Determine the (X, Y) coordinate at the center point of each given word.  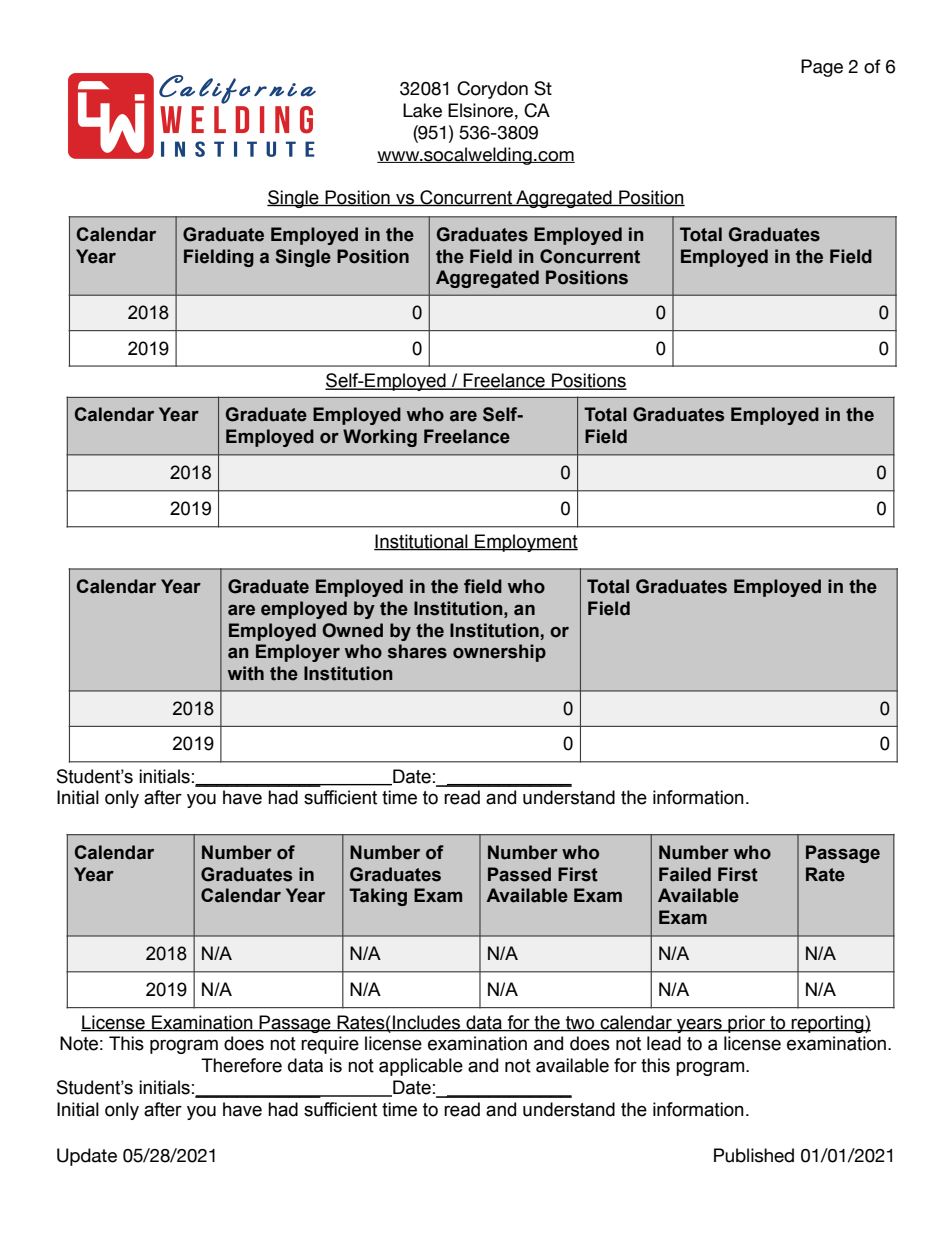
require (330, 1045)
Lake (422, 110)
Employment (525, 543)
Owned (352, 630)
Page (822, 68)
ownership (499, 653)
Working (380, 438)
